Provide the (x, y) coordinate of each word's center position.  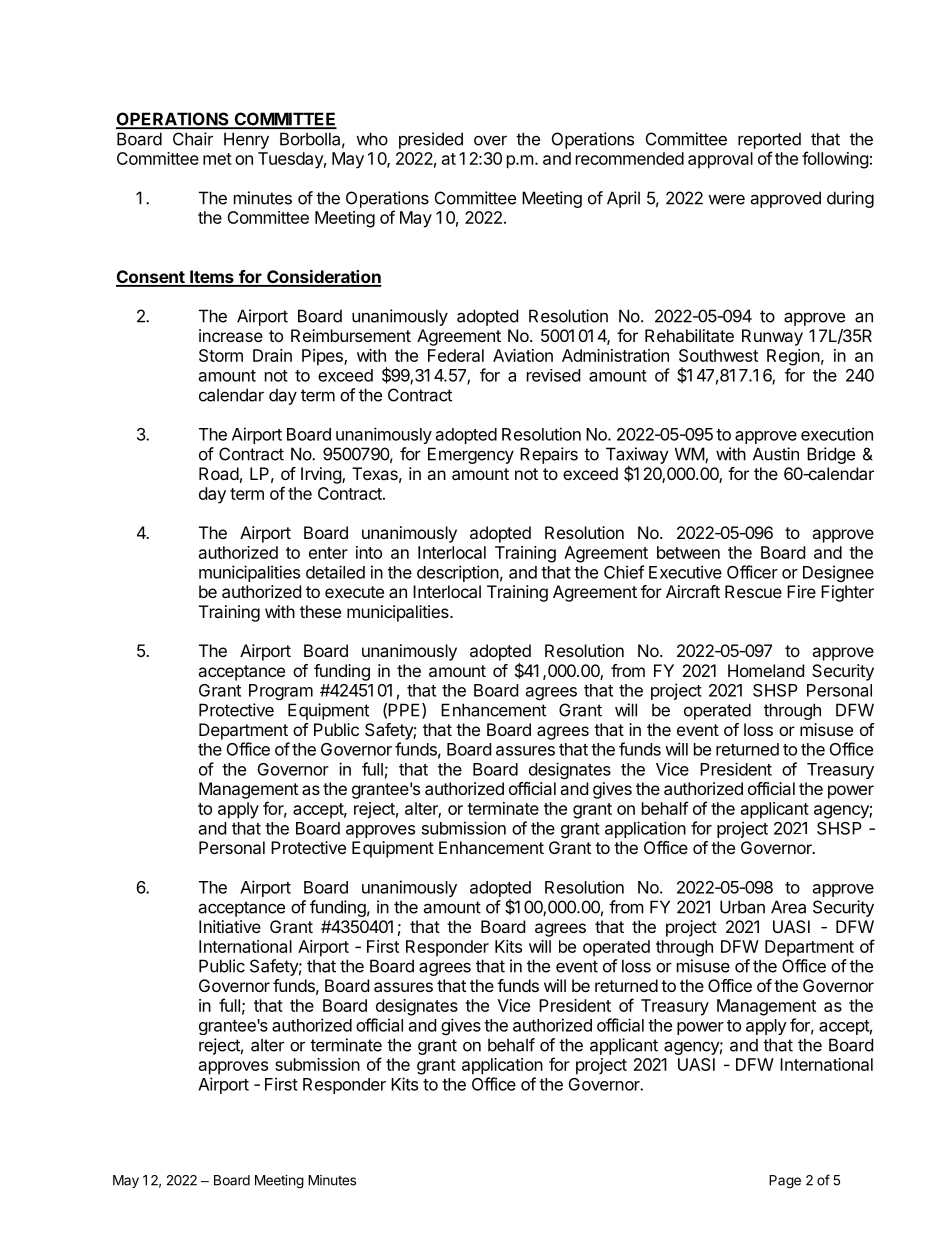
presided (431, 140)
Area (788, 907)
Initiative (230, 926)
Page (785, 1182)
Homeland (766, 670)
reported (769, 140)
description (458, 573)
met (217, 159)
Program (281, 692)
